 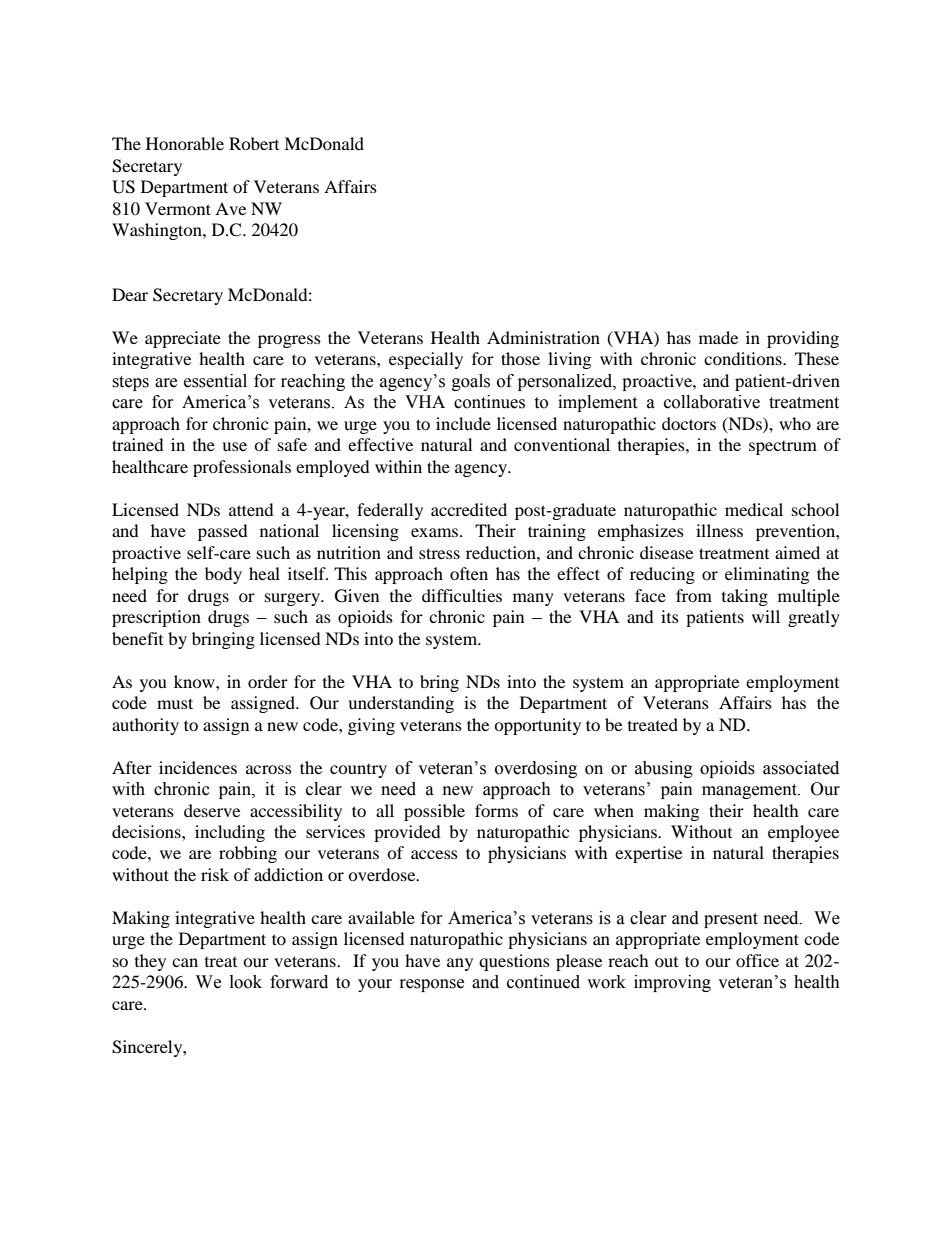 I want to click on use, so click(x=234, y=446).
